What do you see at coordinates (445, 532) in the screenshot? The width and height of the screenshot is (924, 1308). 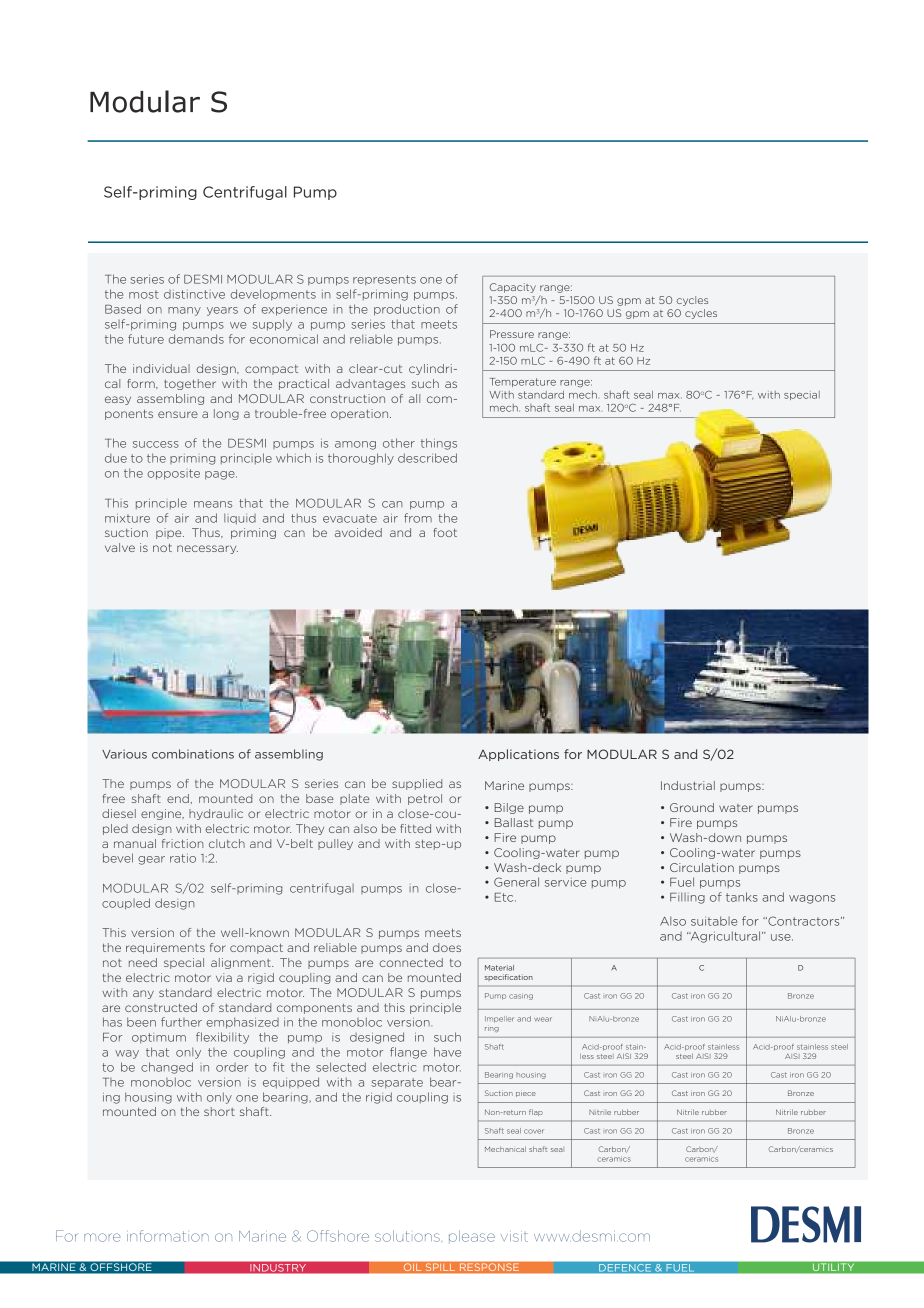 I see `foot` at bounding box center [445, 532].
